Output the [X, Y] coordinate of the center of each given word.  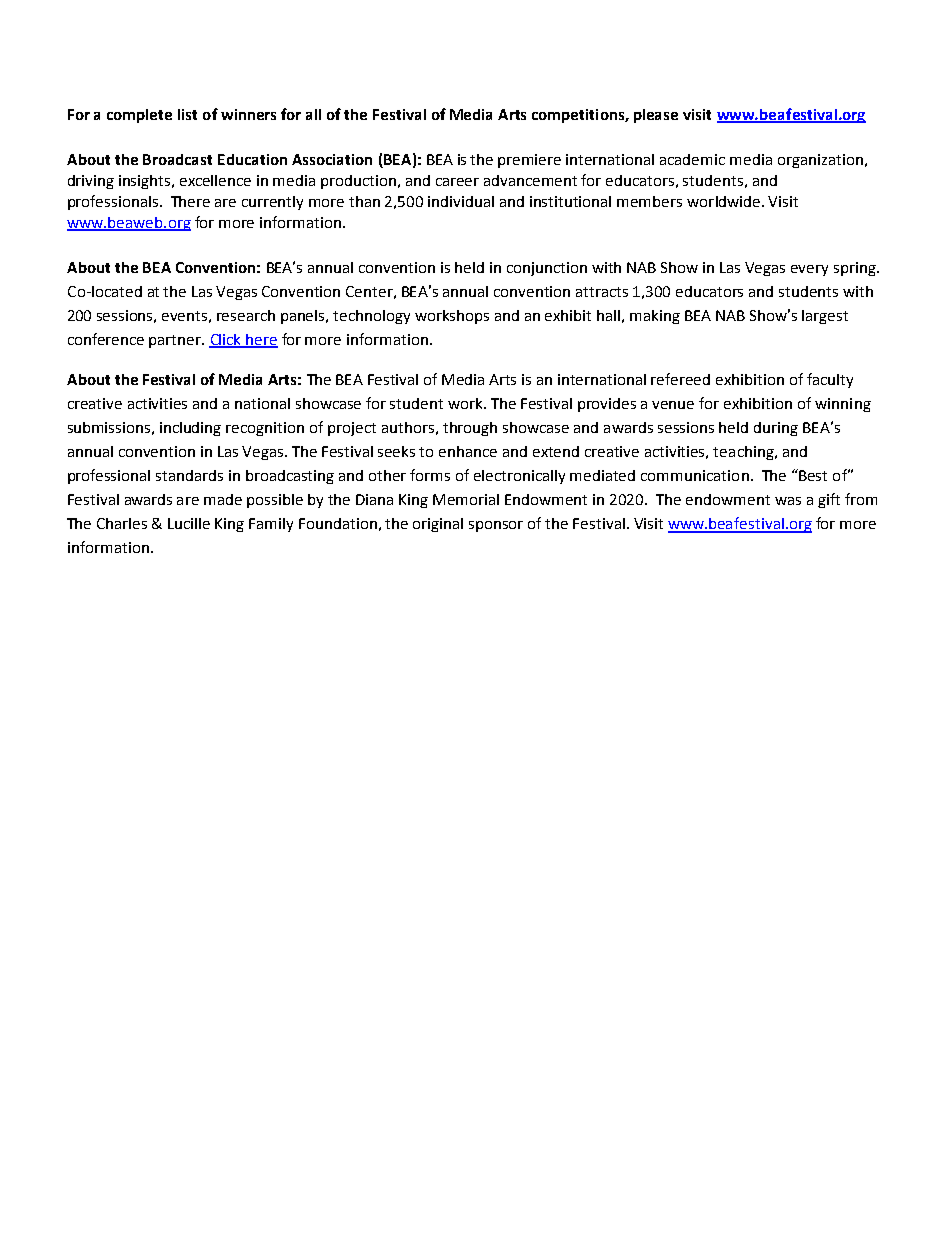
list [187, 114]
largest [825, 317]
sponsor [496, 526]
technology [371, 317]
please [656, 116]
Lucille [189, 523]
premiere [529, 161]
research [246, 315]
